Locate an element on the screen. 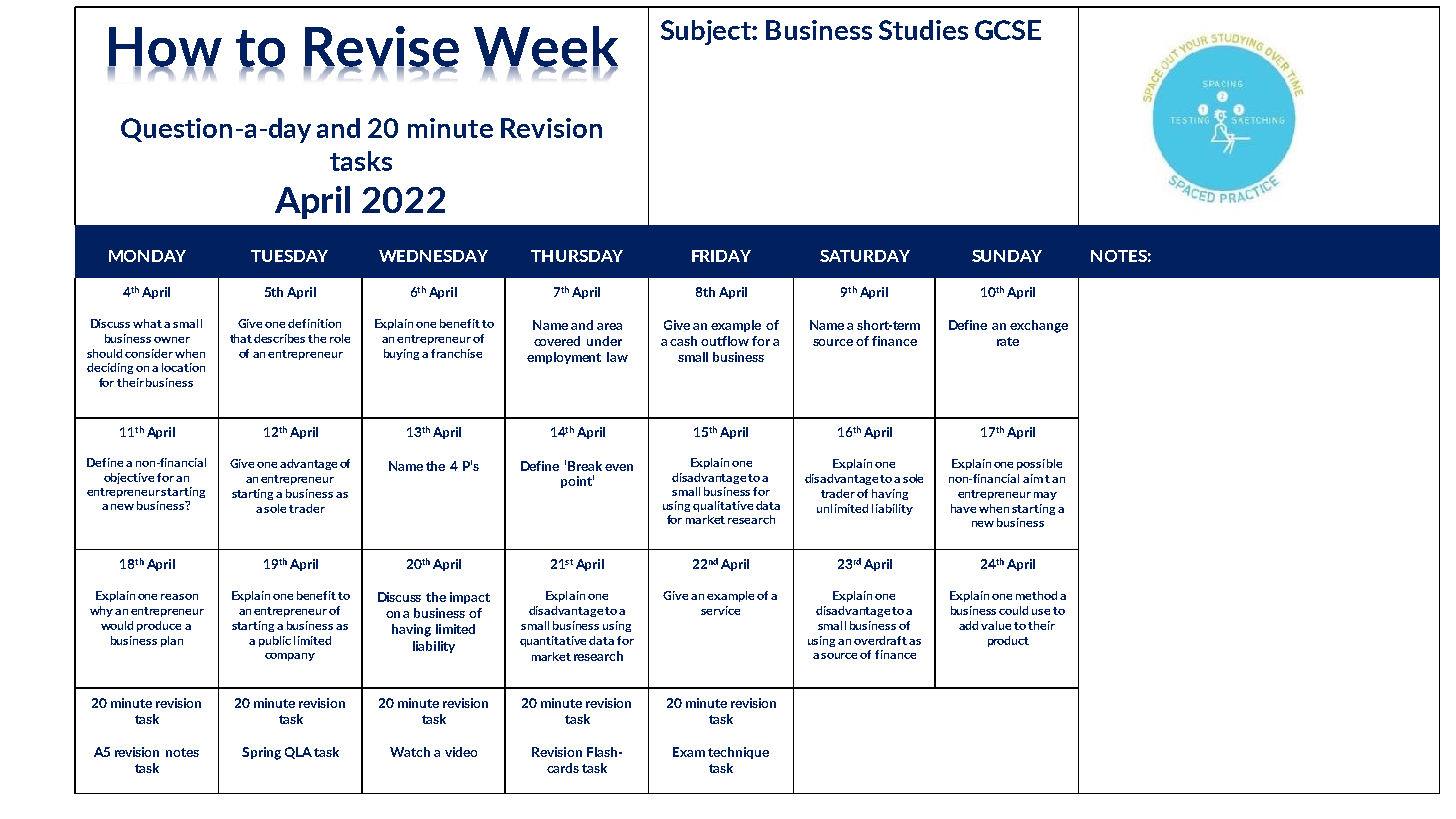 Image resolution: width=1456 pixels, height=819 pixels. rate is located at coordinates (1008, 341).
